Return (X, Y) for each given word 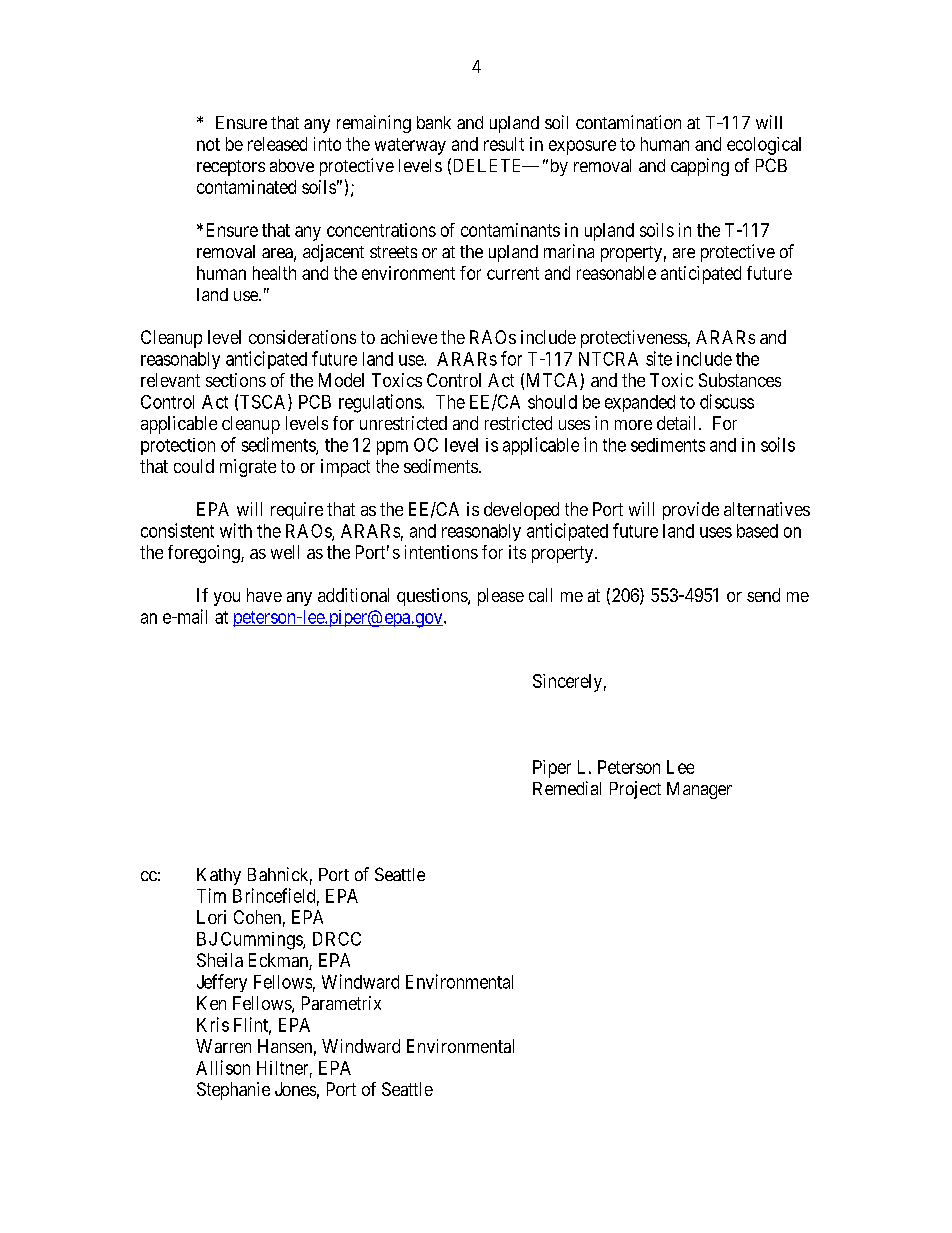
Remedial (567, 788)
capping (700, 167)
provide (691, 511)
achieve (409, 337)
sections (236, 380)
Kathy (219, 876)
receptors (231, 168)
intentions (441, 552)
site (659, 358)
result (504, 144)
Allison (223, 1067)
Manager (699, 790)
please (501, 597)
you (227, 599)
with (236, 530)
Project (635, 790)
